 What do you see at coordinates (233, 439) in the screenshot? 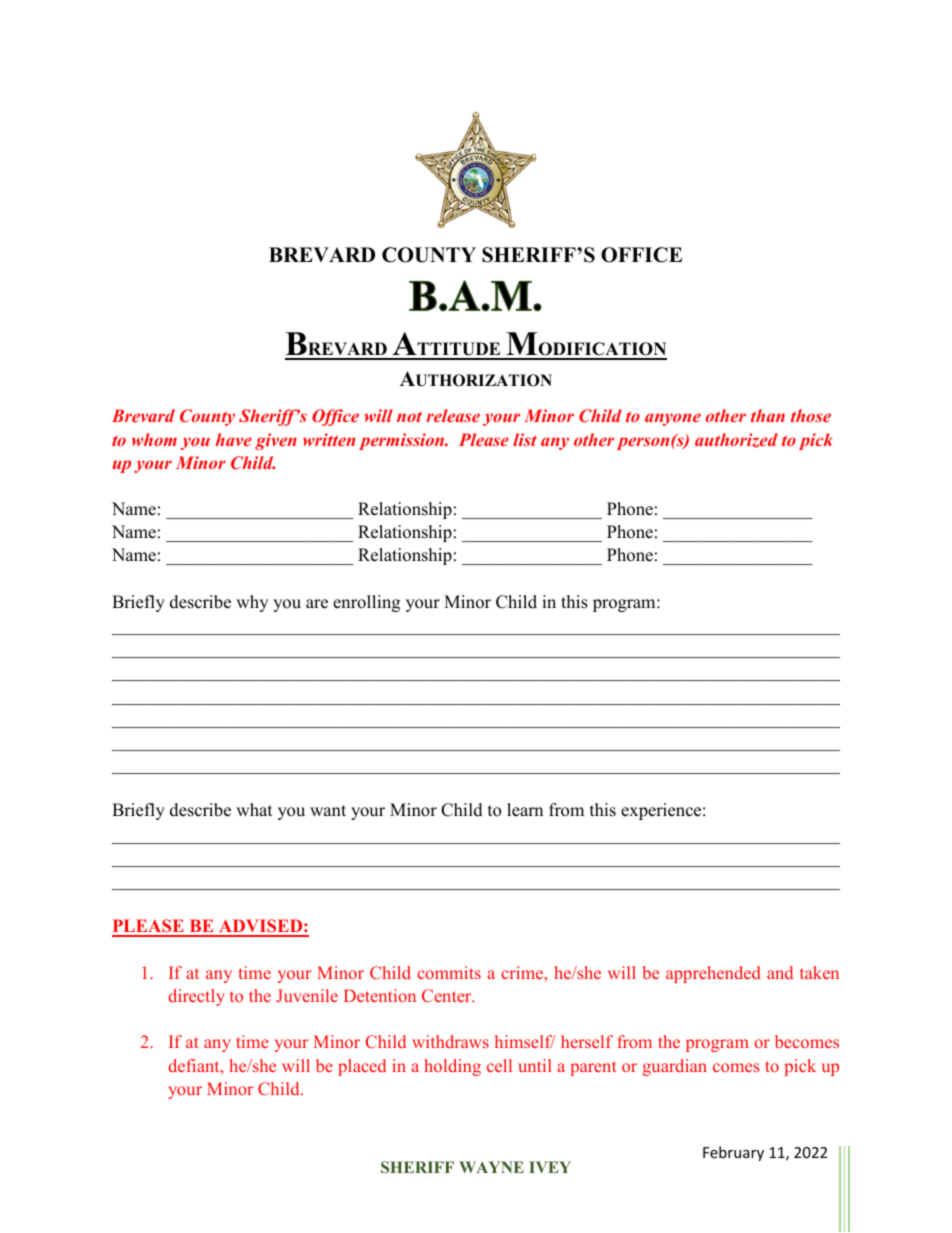
I see `have` at bounding box center [233, 439].
